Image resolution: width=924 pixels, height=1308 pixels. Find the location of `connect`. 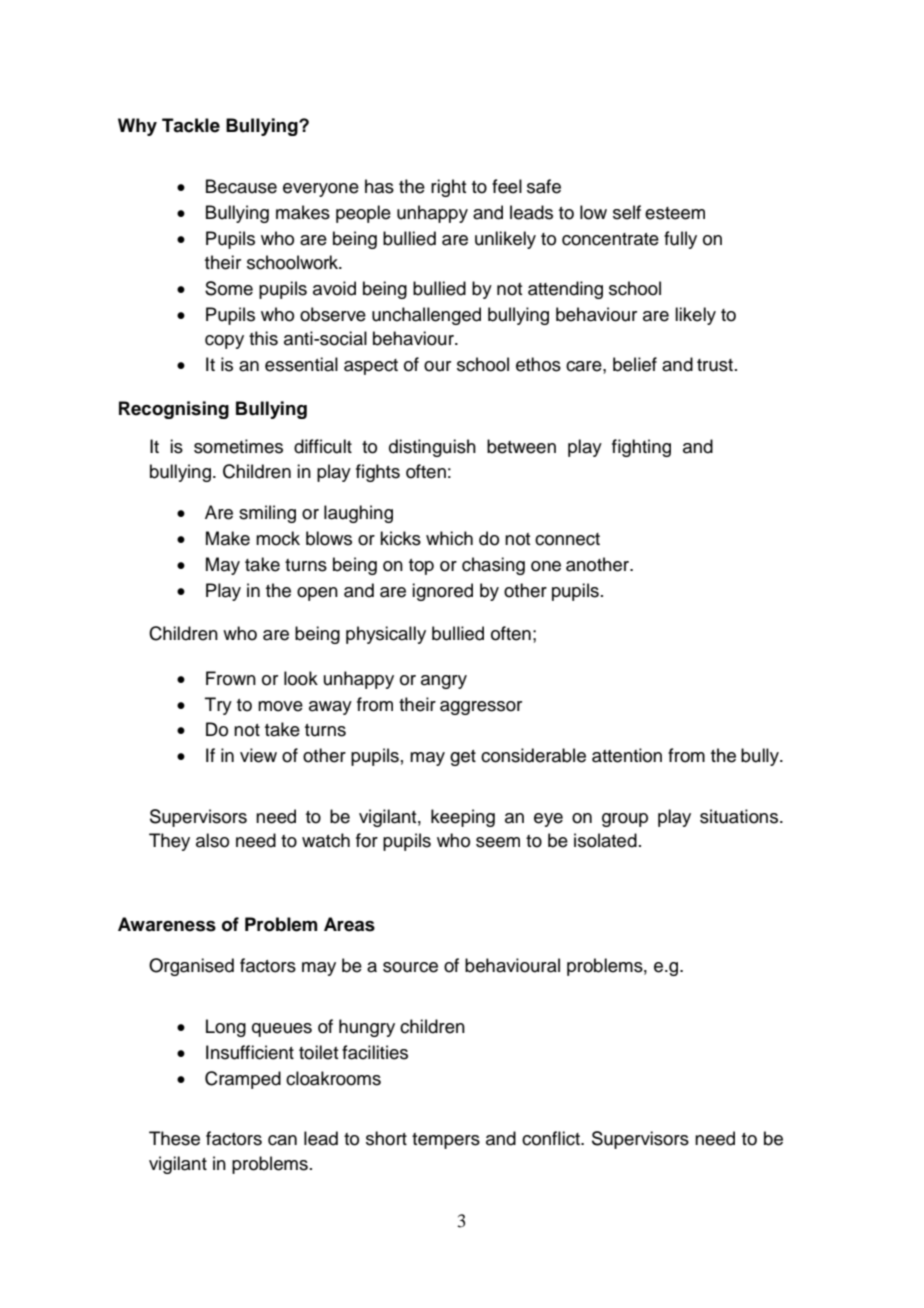

connect is located at coordinates (567, 539).
